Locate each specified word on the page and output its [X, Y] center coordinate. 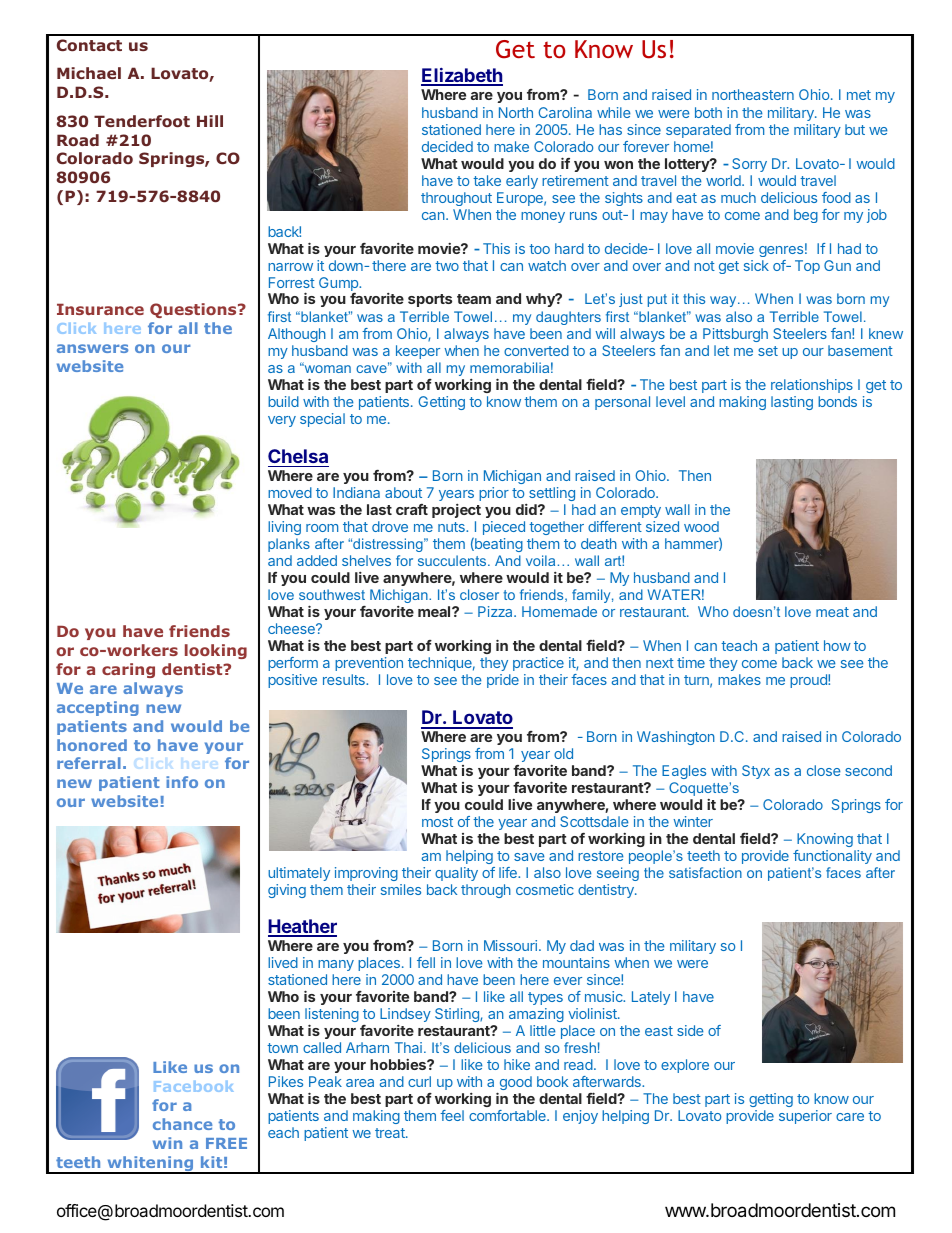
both [708, 112]
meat [832, 612]
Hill [210, 121]
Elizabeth [462, 76]
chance [182, 1124]
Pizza [496, 611]
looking [216, 651]
